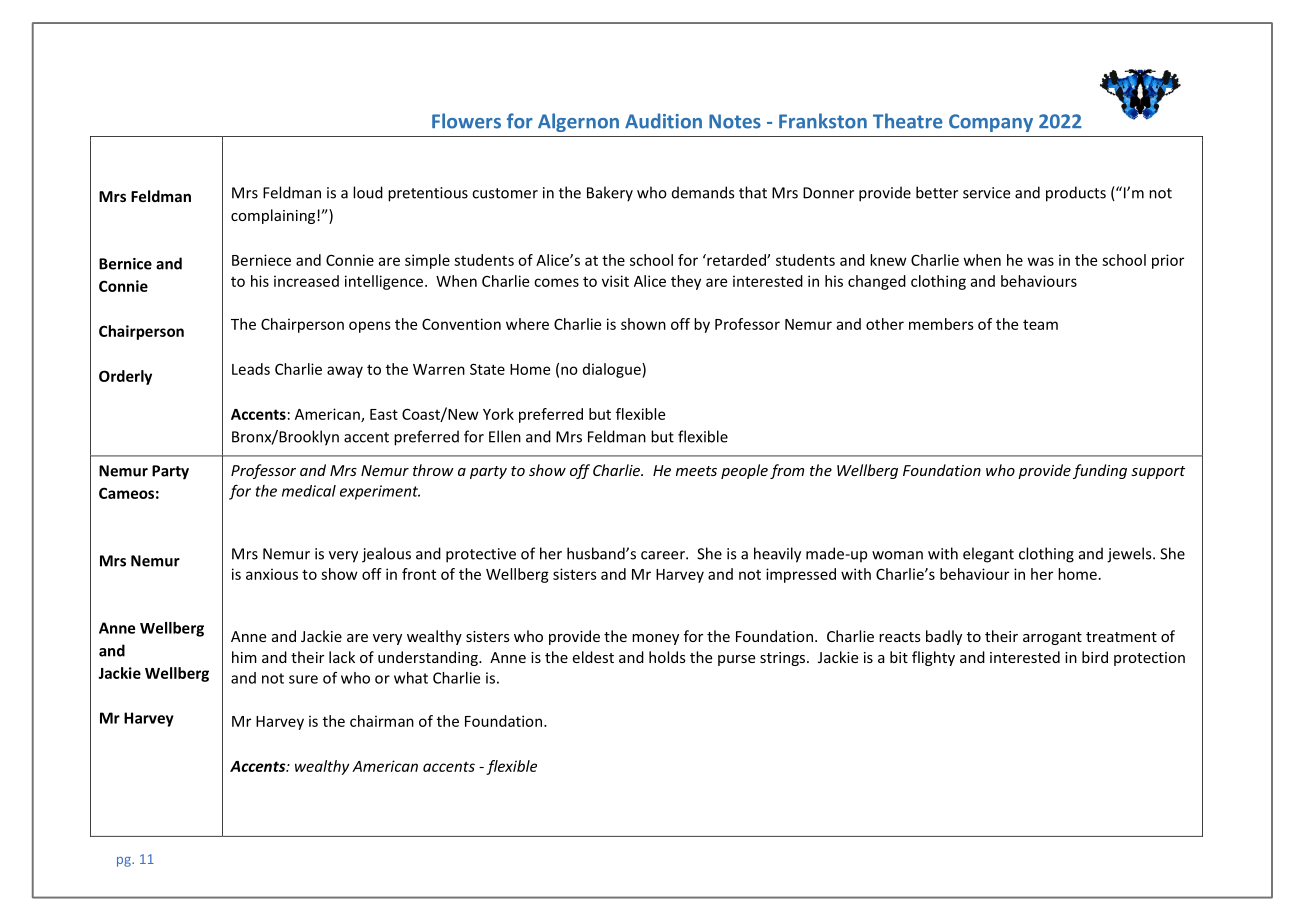 The width and height of the screenshot is (1308, 924). What do you see at coordinates (663, 121) in the screenshot?
I see `Audition` at bounding box center [663, 121].
